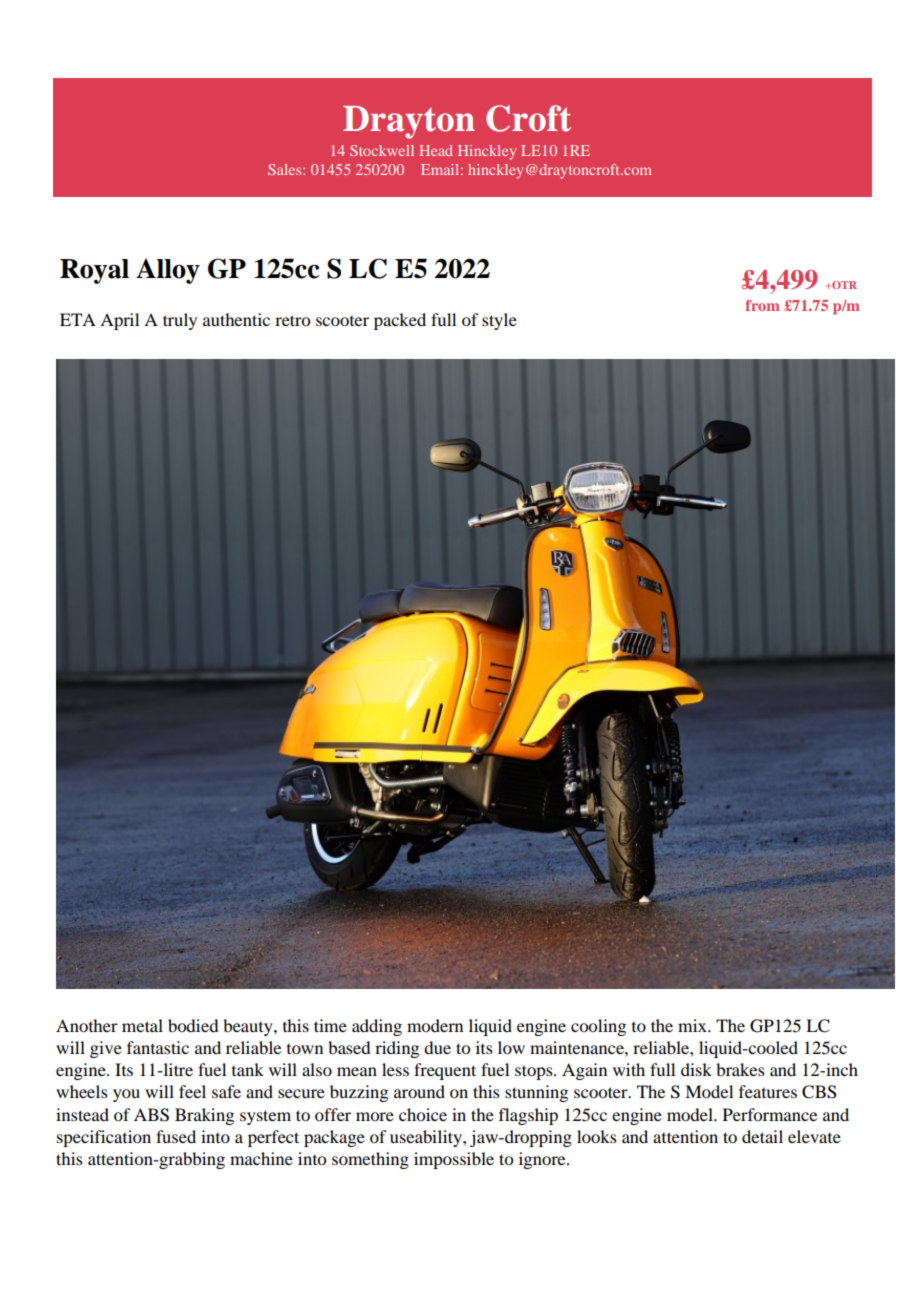  Describe the element at coordinates (843, 285) in the page. I see `OTR` at that location.
